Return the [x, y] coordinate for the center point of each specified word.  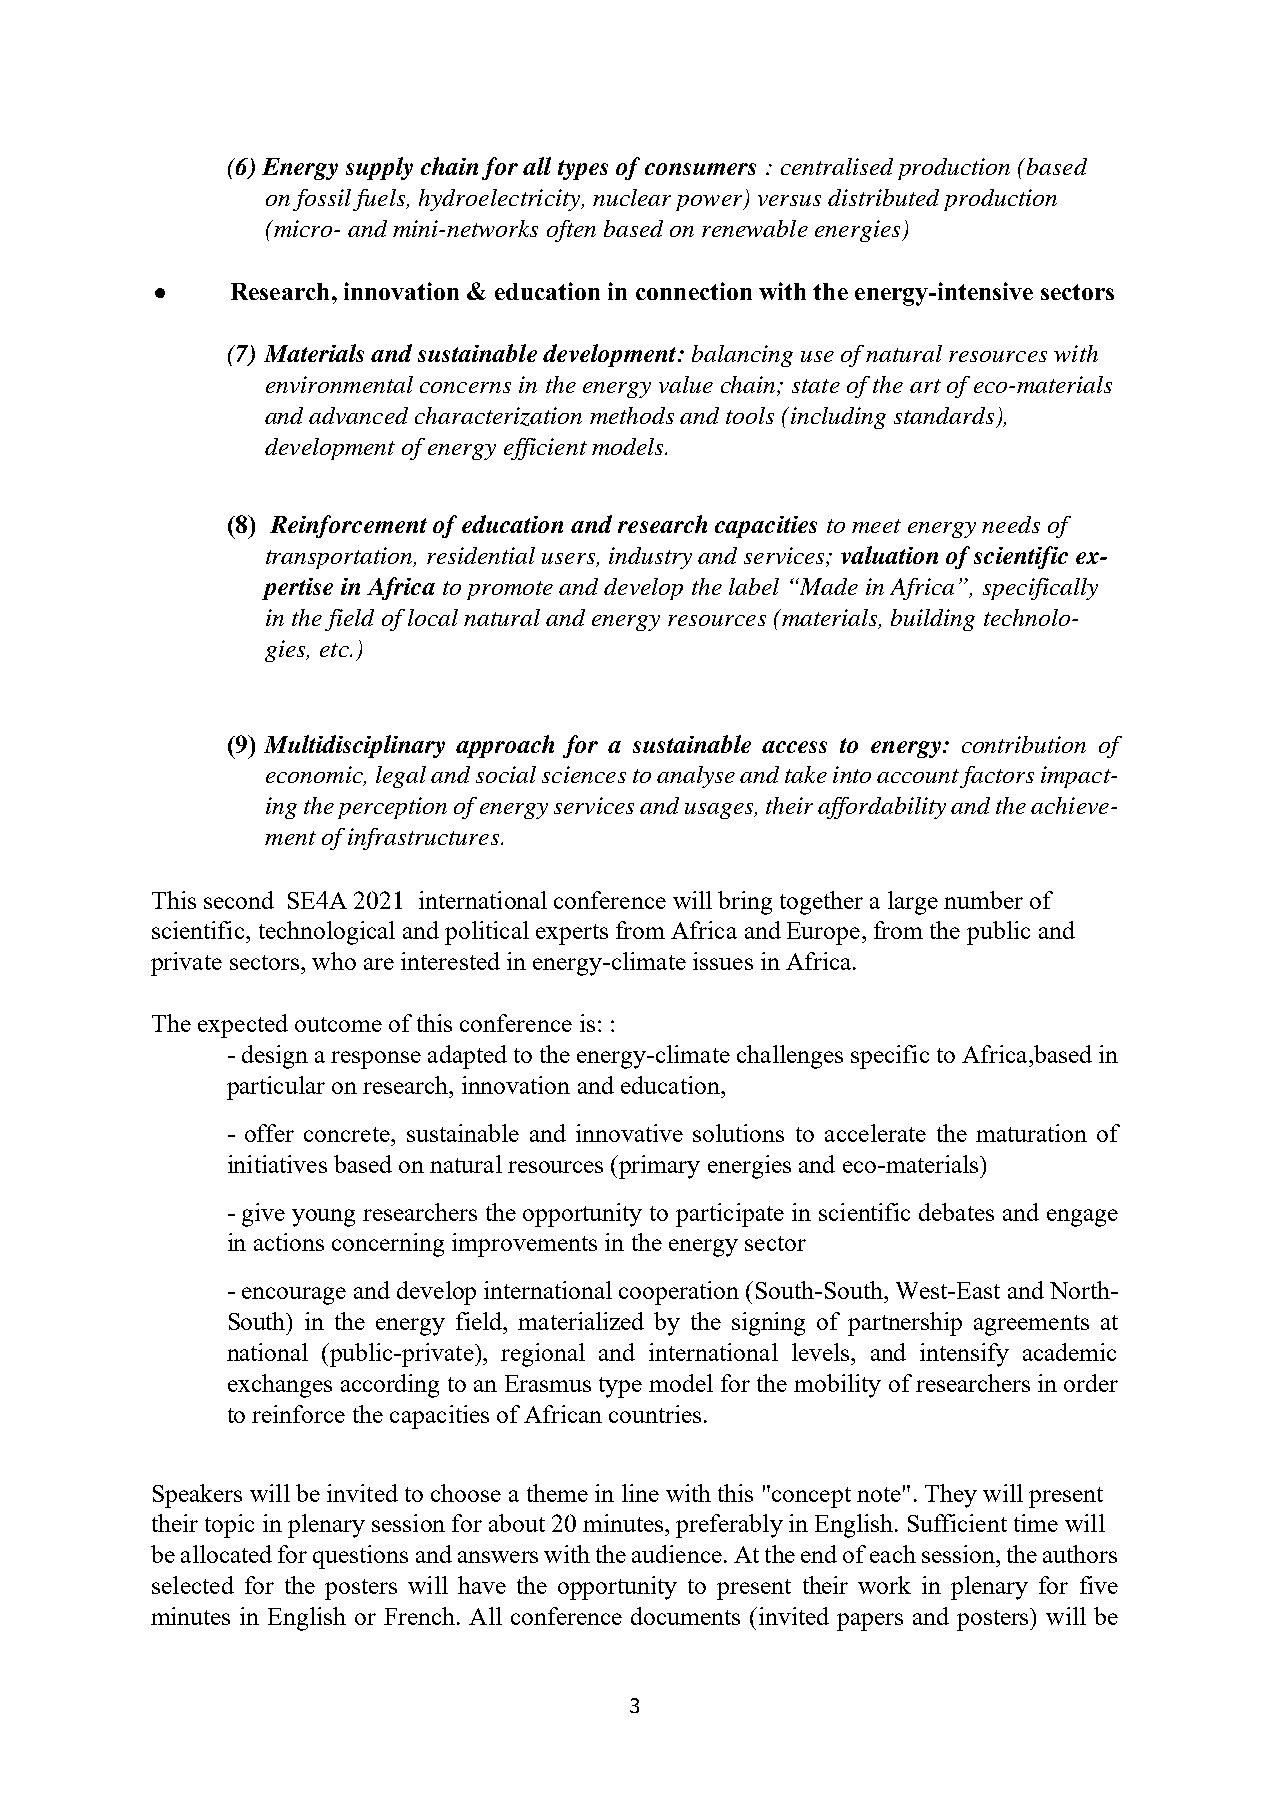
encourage [294, 1296]
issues [723, 961]
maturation [1031, 1133]
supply [379, 168]
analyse [696, 777]
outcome [338, 1024]
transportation [340, 558]
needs [1011, 524]
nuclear [632, 197]
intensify [964, 1355]
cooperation [679, 1293]
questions [360, 1557]
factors [997, 777]
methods [632, 415]
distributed [883, 197]
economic [315, 776]
